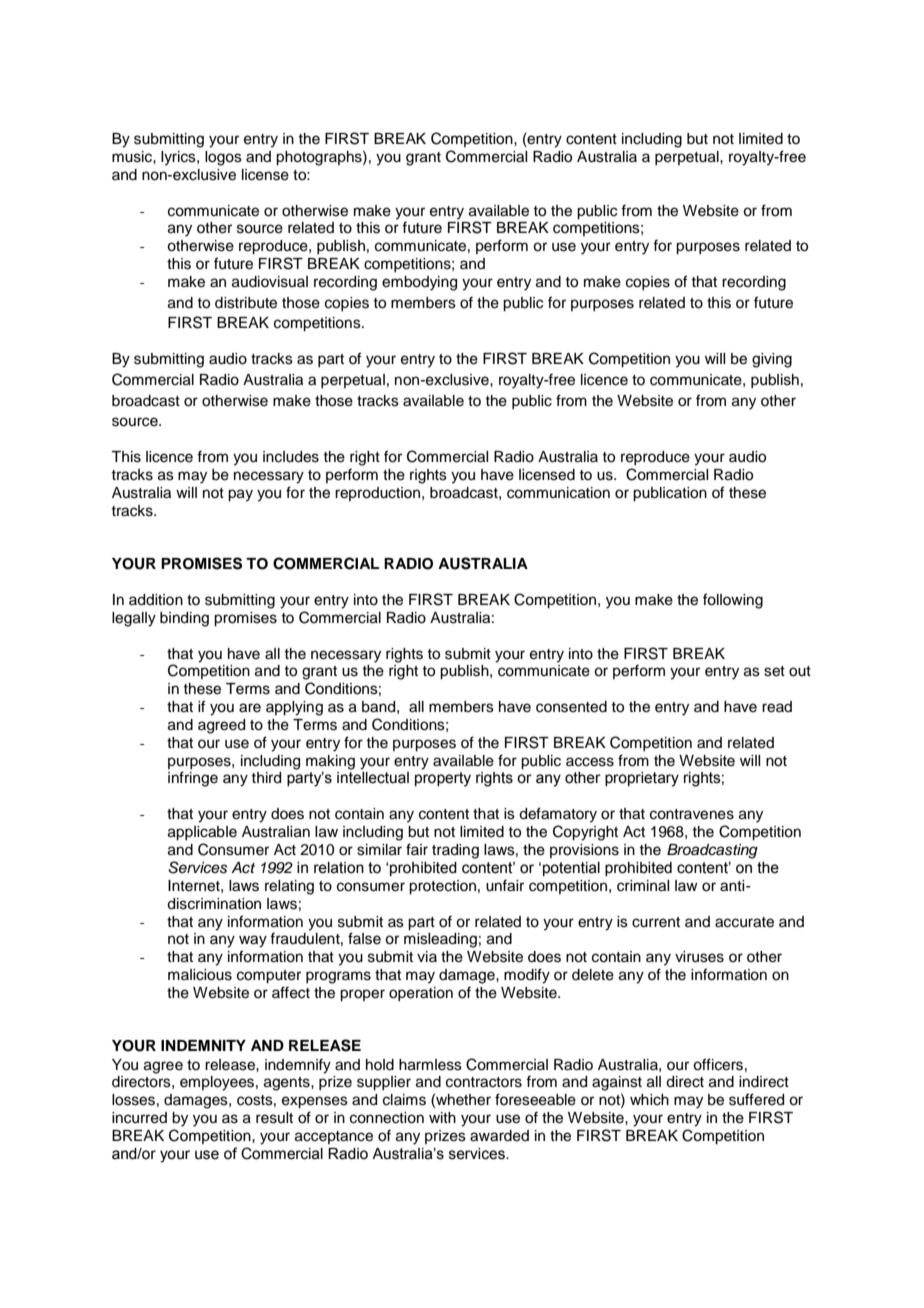  Describe the element at coordinates (184, 619) in the document. I see `binding` at that location.
